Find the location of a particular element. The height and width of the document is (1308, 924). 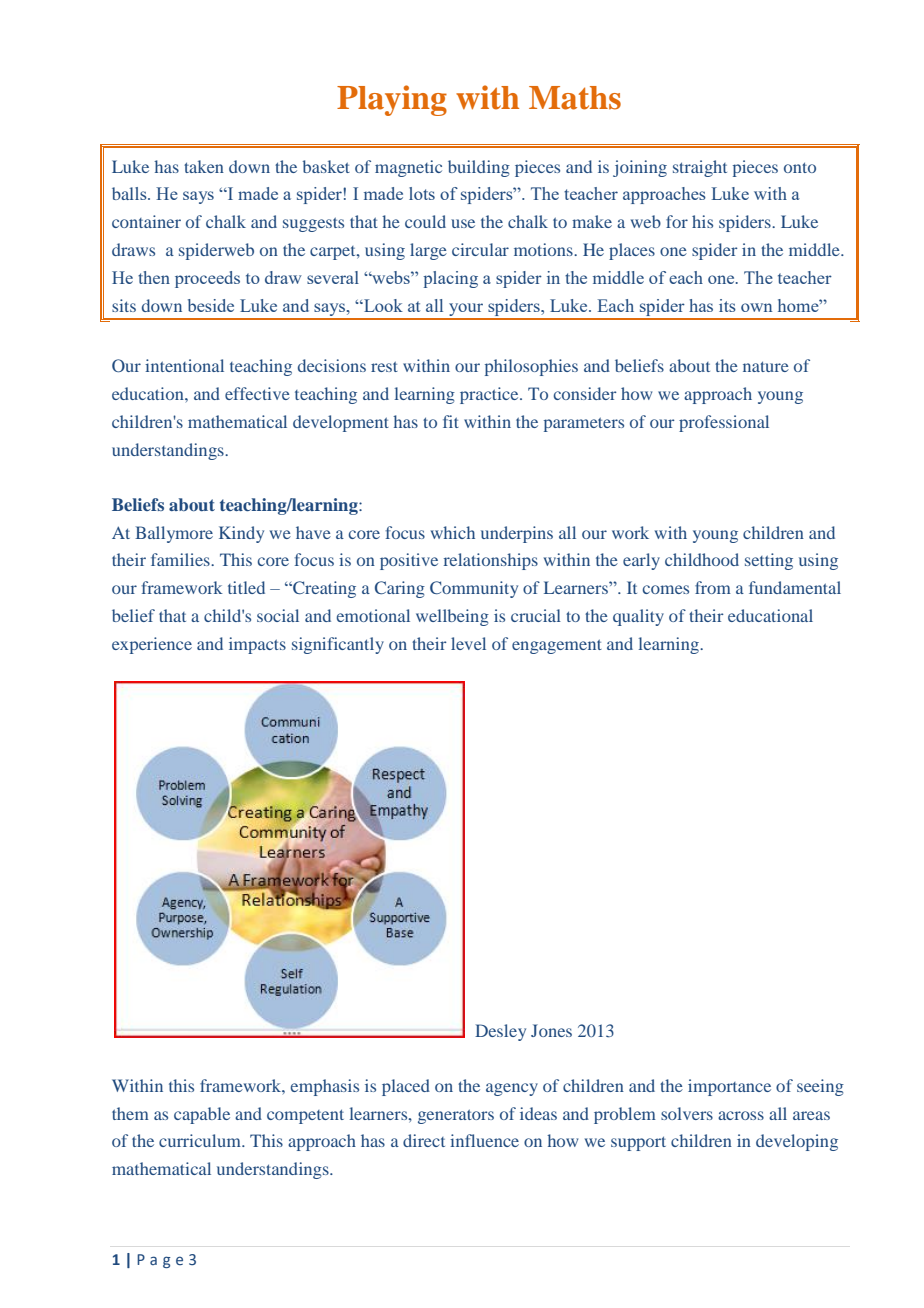

straight is located at coordinates (700, 168).
